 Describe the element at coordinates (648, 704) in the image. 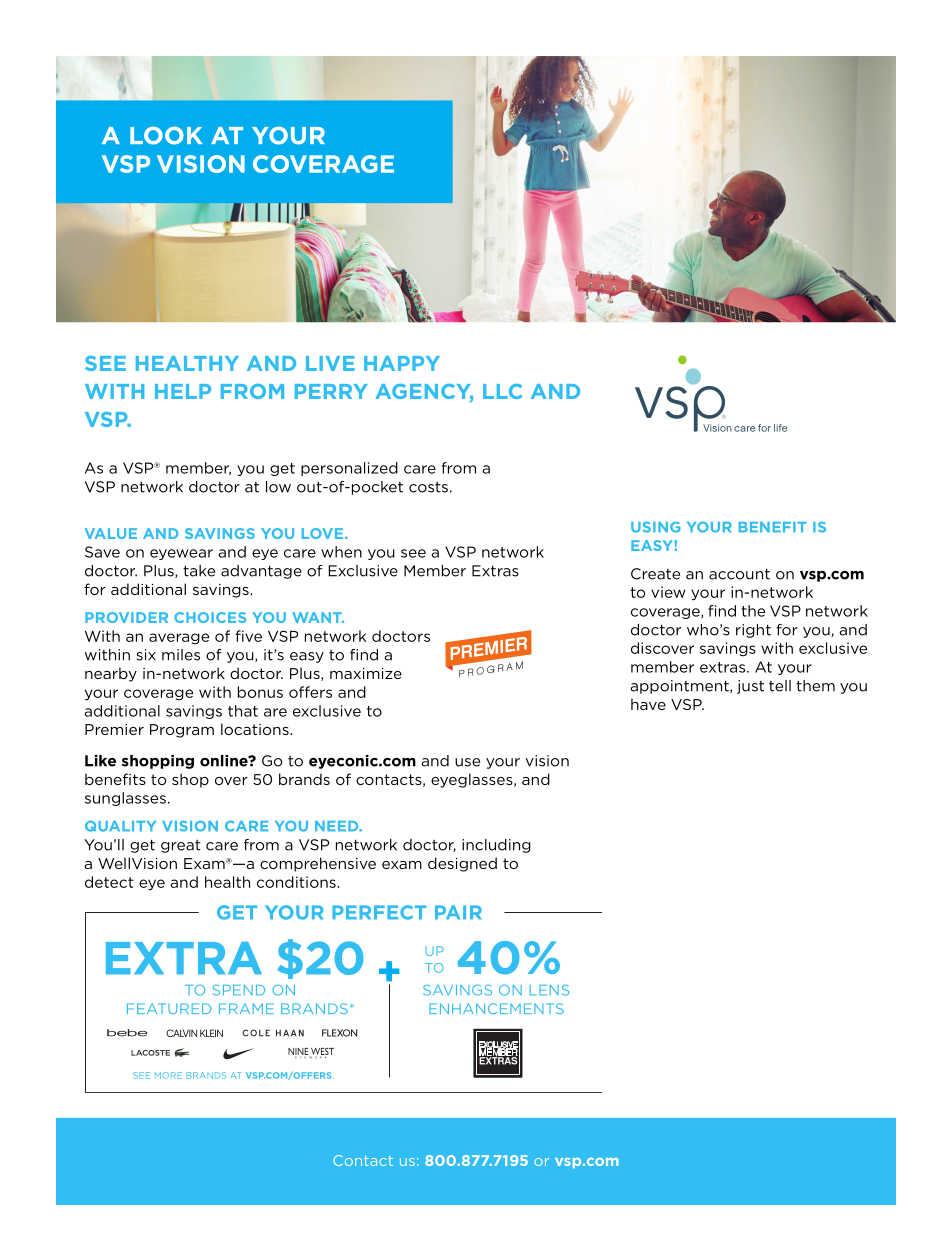

I see `have` at that location.
